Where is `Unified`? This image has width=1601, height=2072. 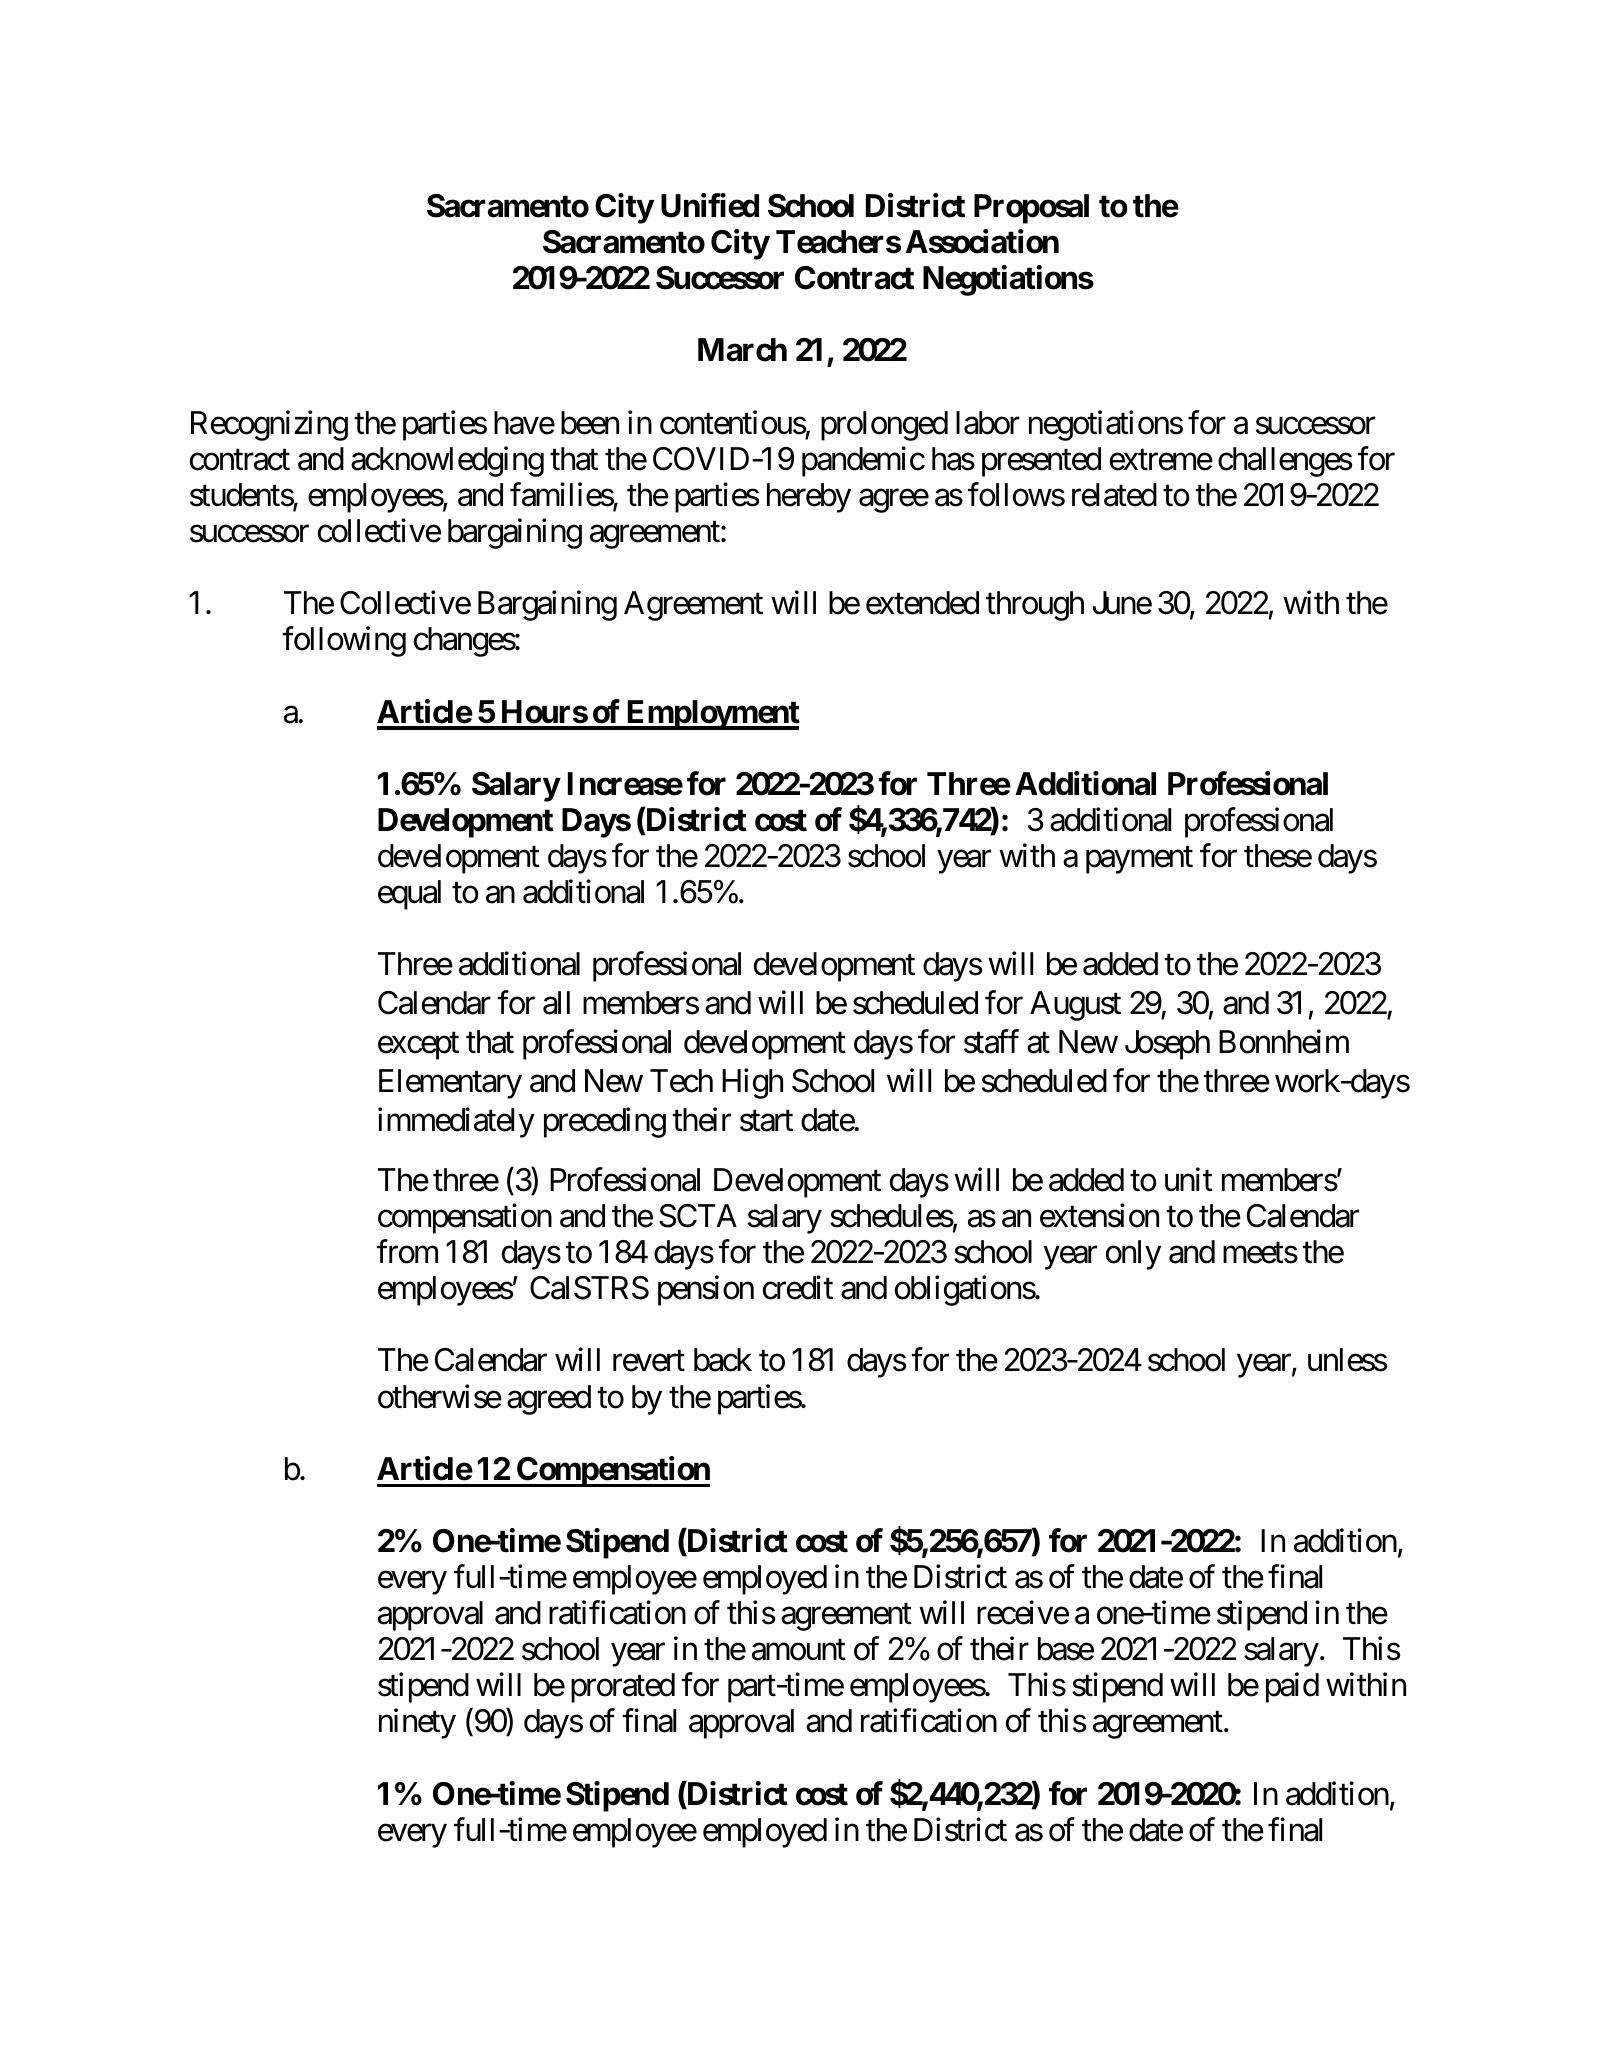 Unified is located at coordinates (710, 205).
